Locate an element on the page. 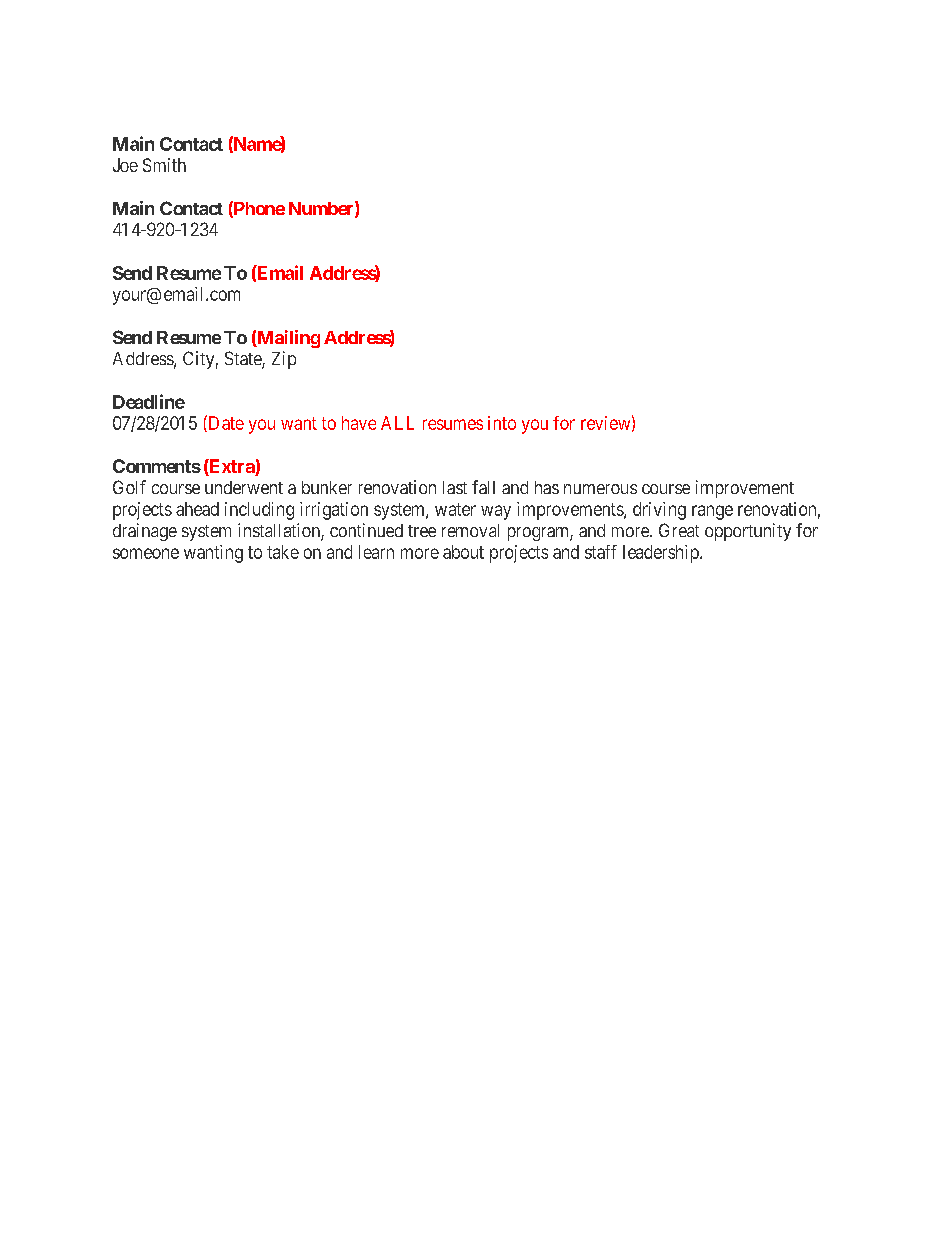 This document has height=1233, width=952. Smith is located at coordinates (164, 165).
